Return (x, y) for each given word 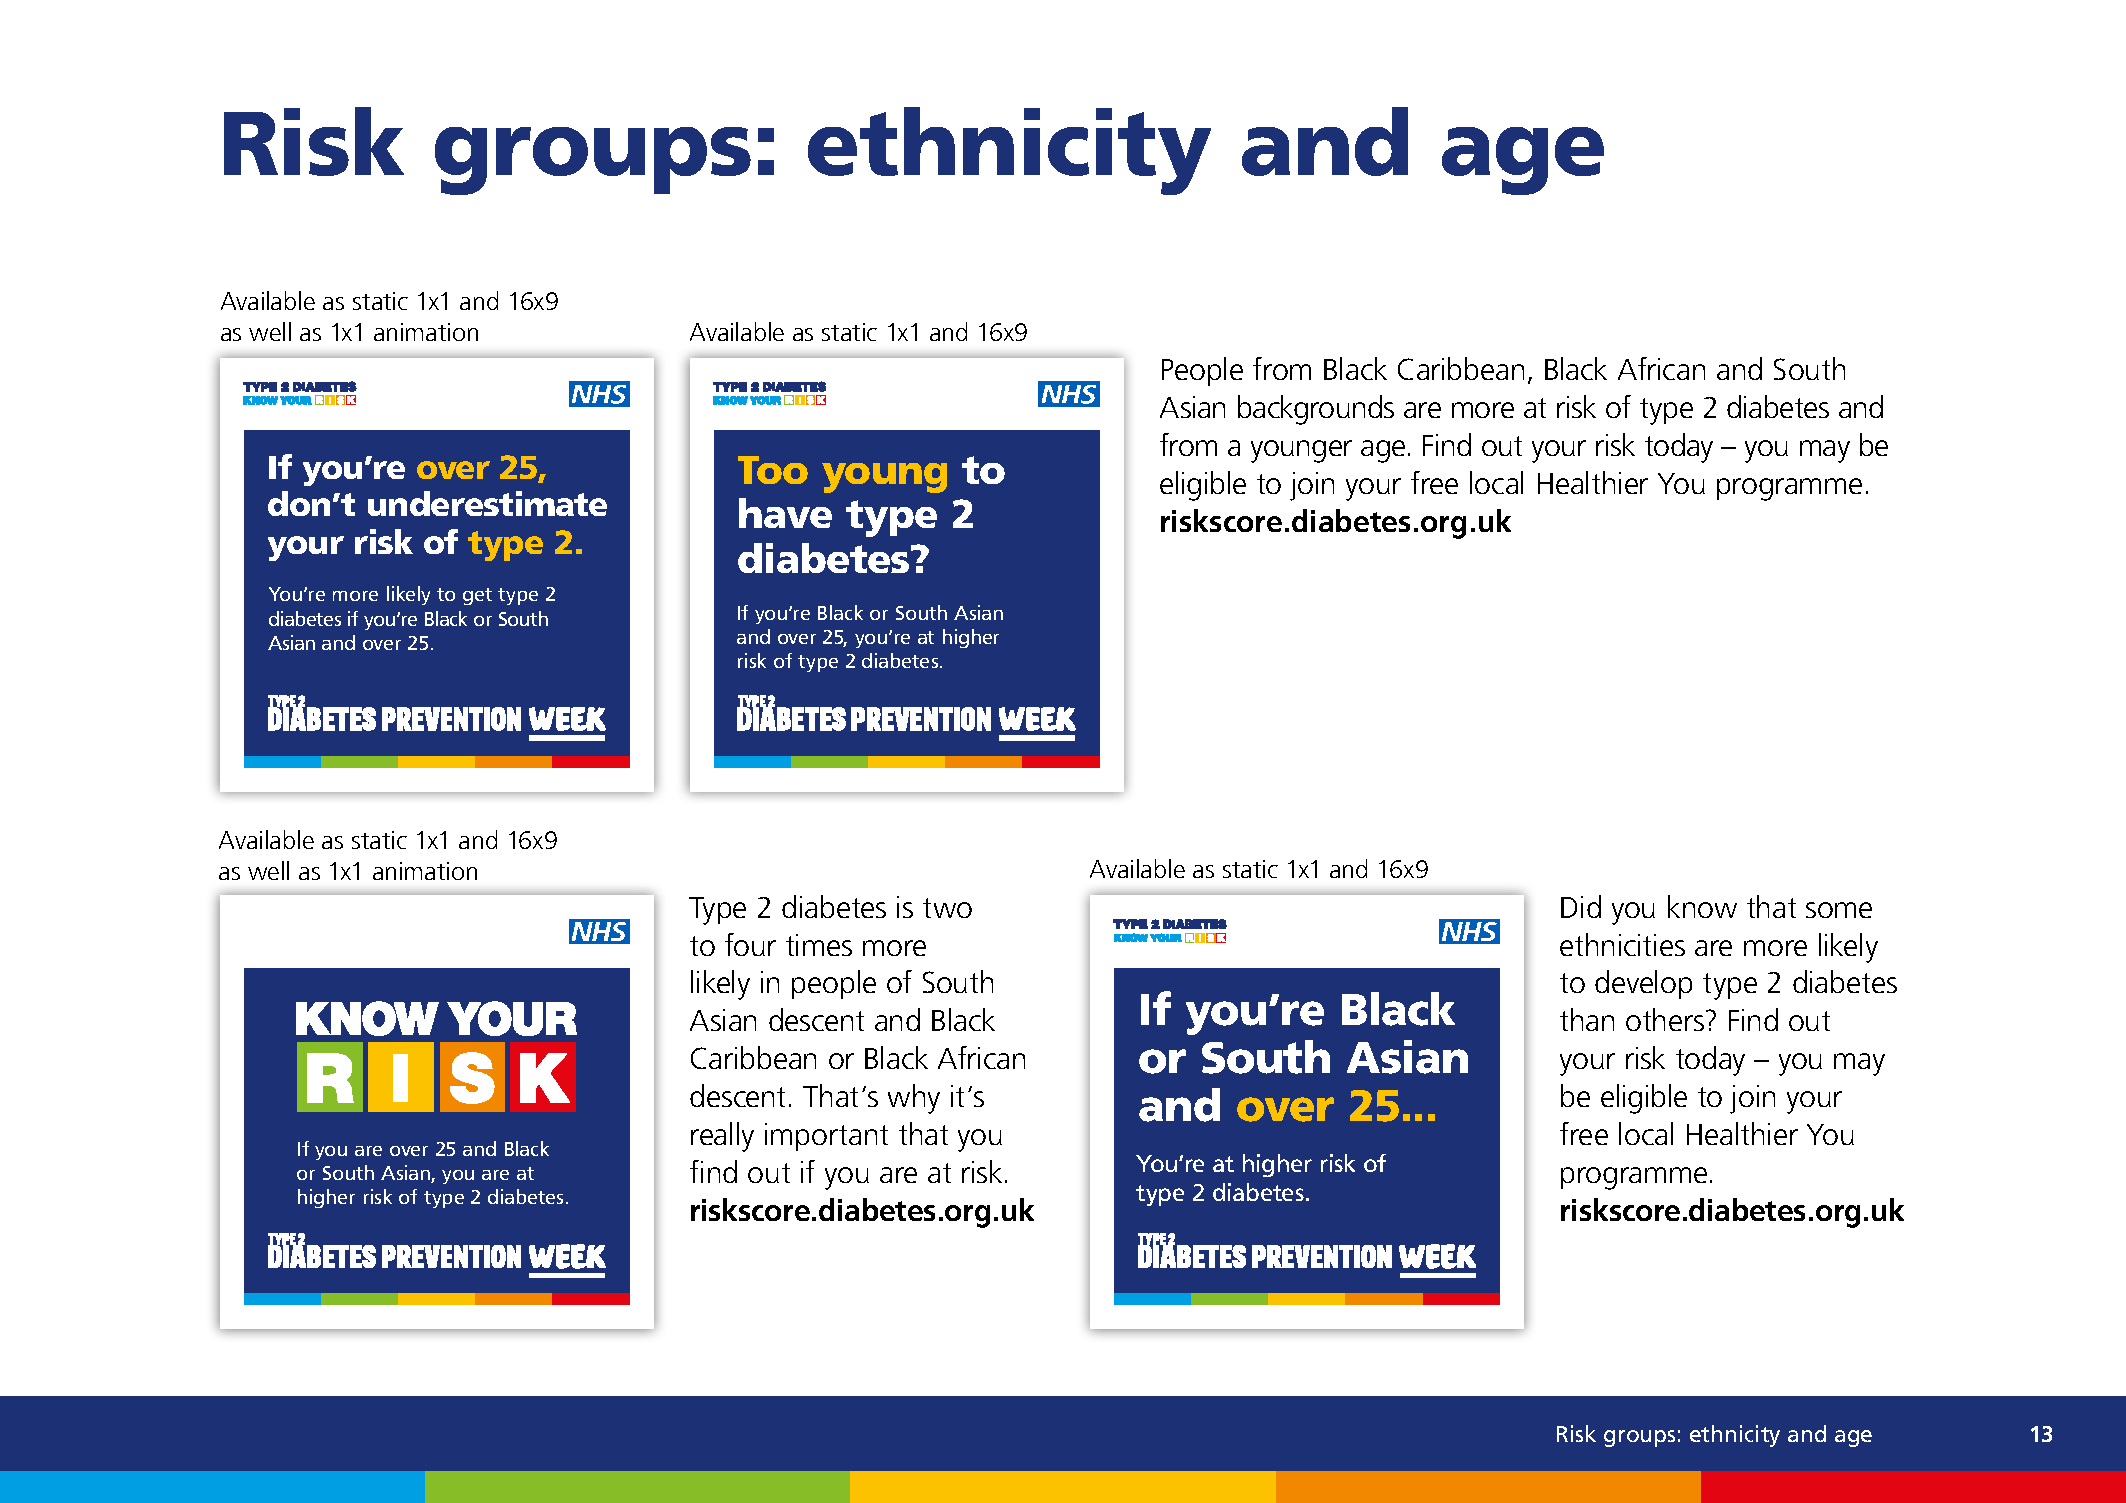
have (785, 513)
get (477, 596)
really (722, 1137)
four (750, 944)
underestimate (487, 503)
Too (773, 470)
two (947, 908)
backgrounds (1316, 410)
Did (1581, 906)
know (1702, 906)
